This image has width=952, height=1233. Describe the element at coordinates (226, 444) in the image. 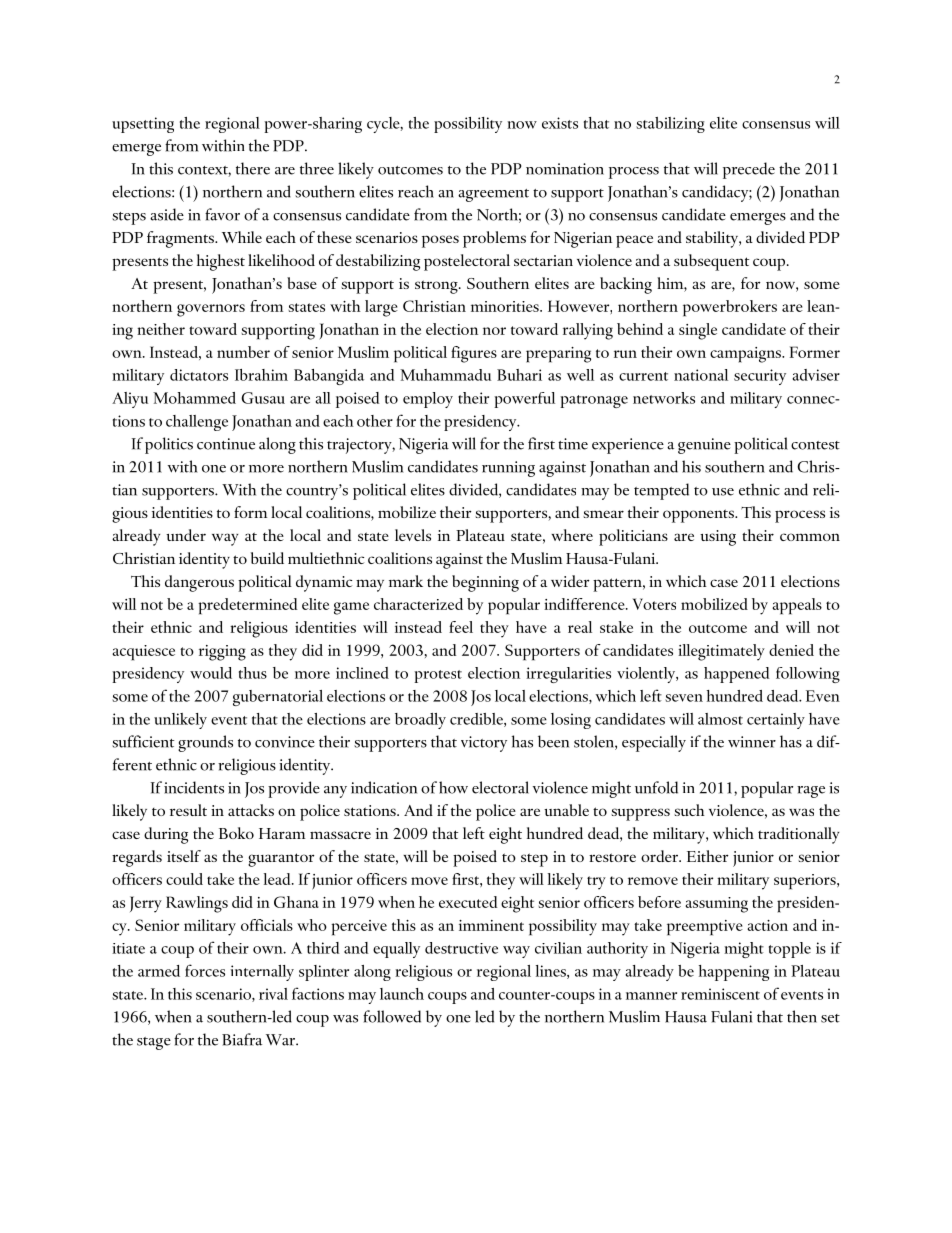

I see `continue` at that location.
